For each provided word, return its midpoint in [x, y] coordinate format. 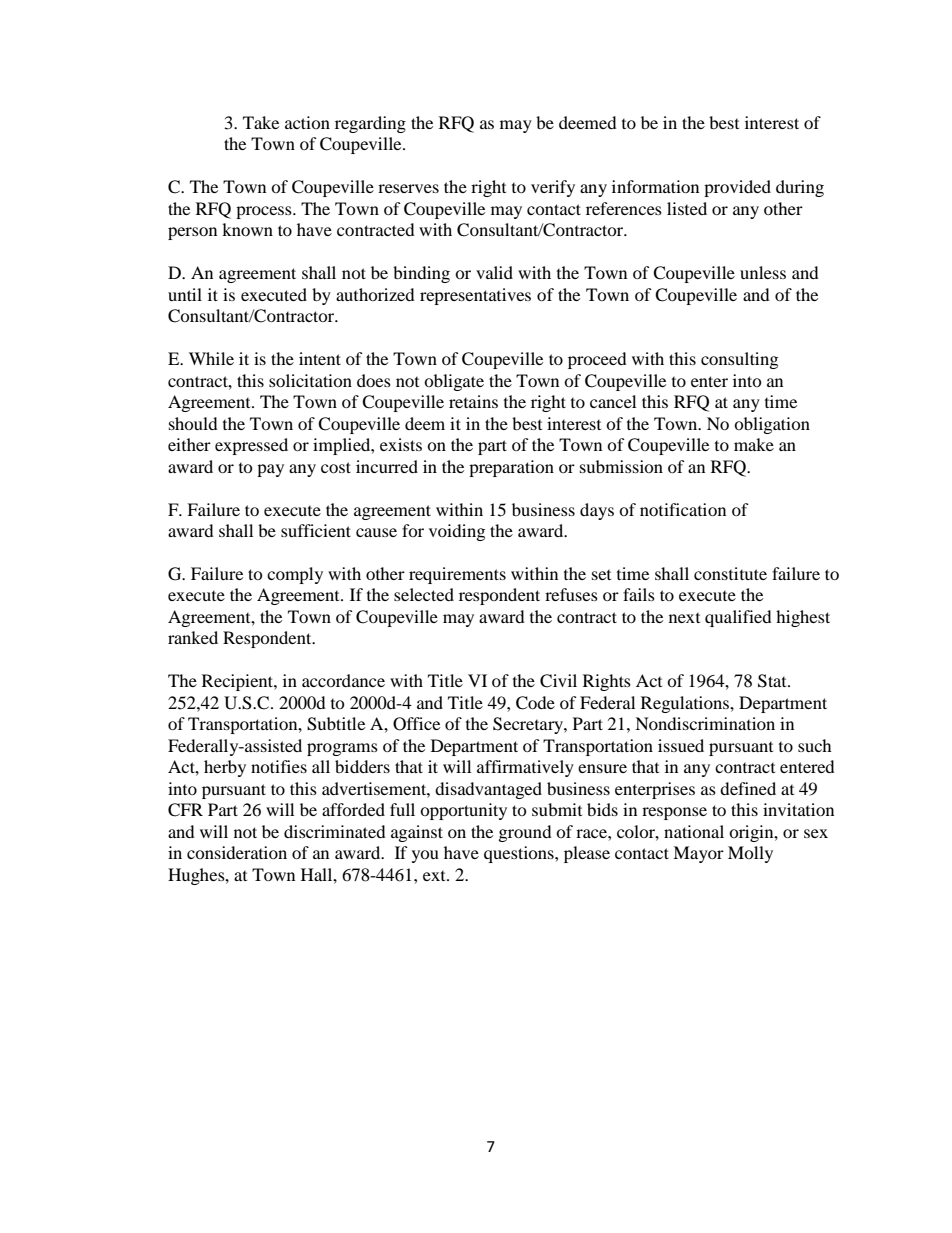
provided [737, 188]
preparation [511, 468]
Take [261, 122]
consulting [739, 360]
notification [683, 509]
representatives [475, 296]
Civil [558, 681]
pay [270, 470]
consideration [237, 852]
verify [553, 188]
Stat [773, 681]
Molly [750, 854]
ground [525, 833]
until [185, 294]
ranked [193, 637]
